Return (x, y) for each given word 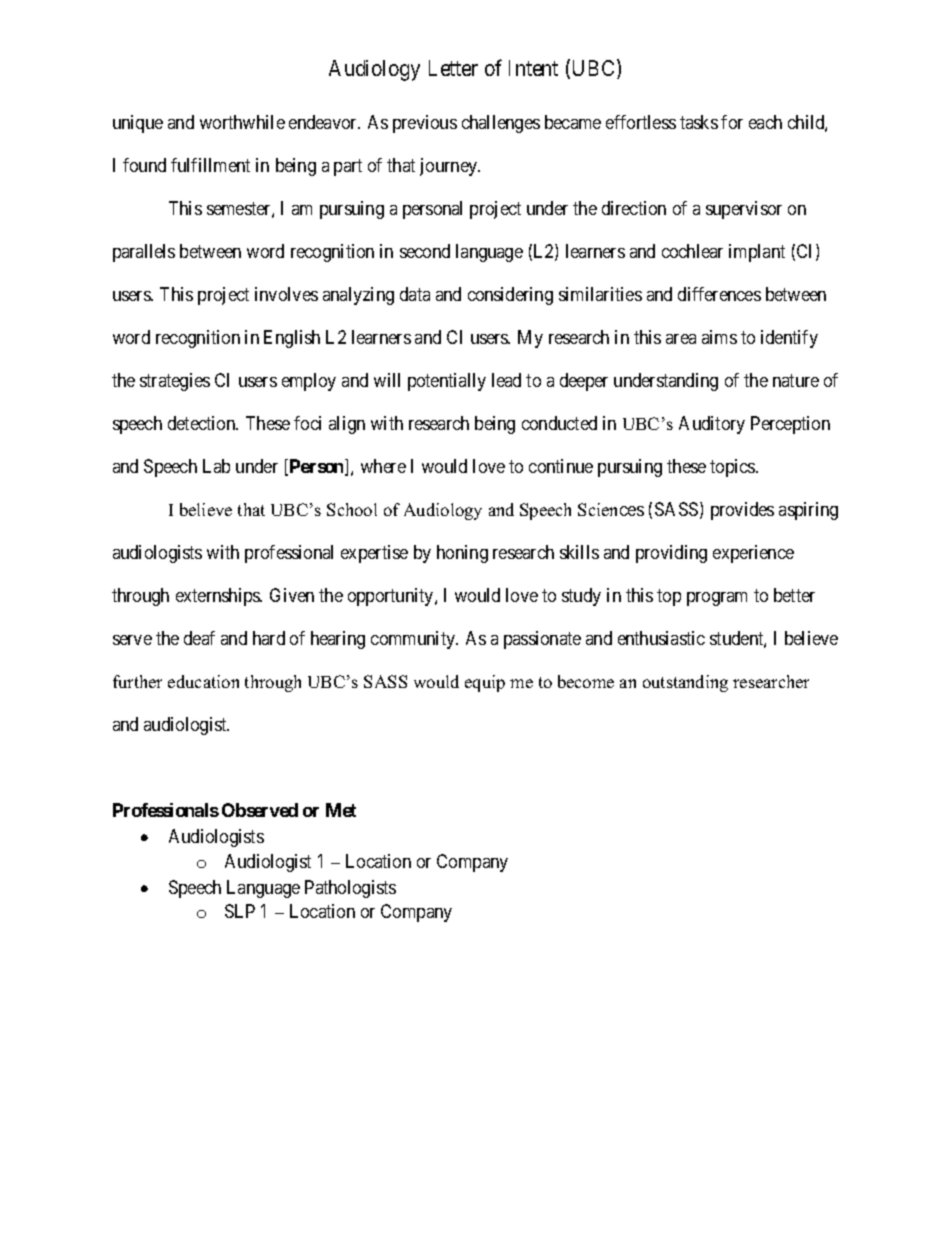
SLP (240, 911)
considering (510, 296)
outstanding (685, 683)
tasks (699, 122)
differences (719, 294)
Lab (216, 466)
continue (561, 466)
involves (286, 294)
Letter (453, 68)
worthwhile (242, 122)
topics (733, 468)
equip (485, 683)
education (203, 681)
